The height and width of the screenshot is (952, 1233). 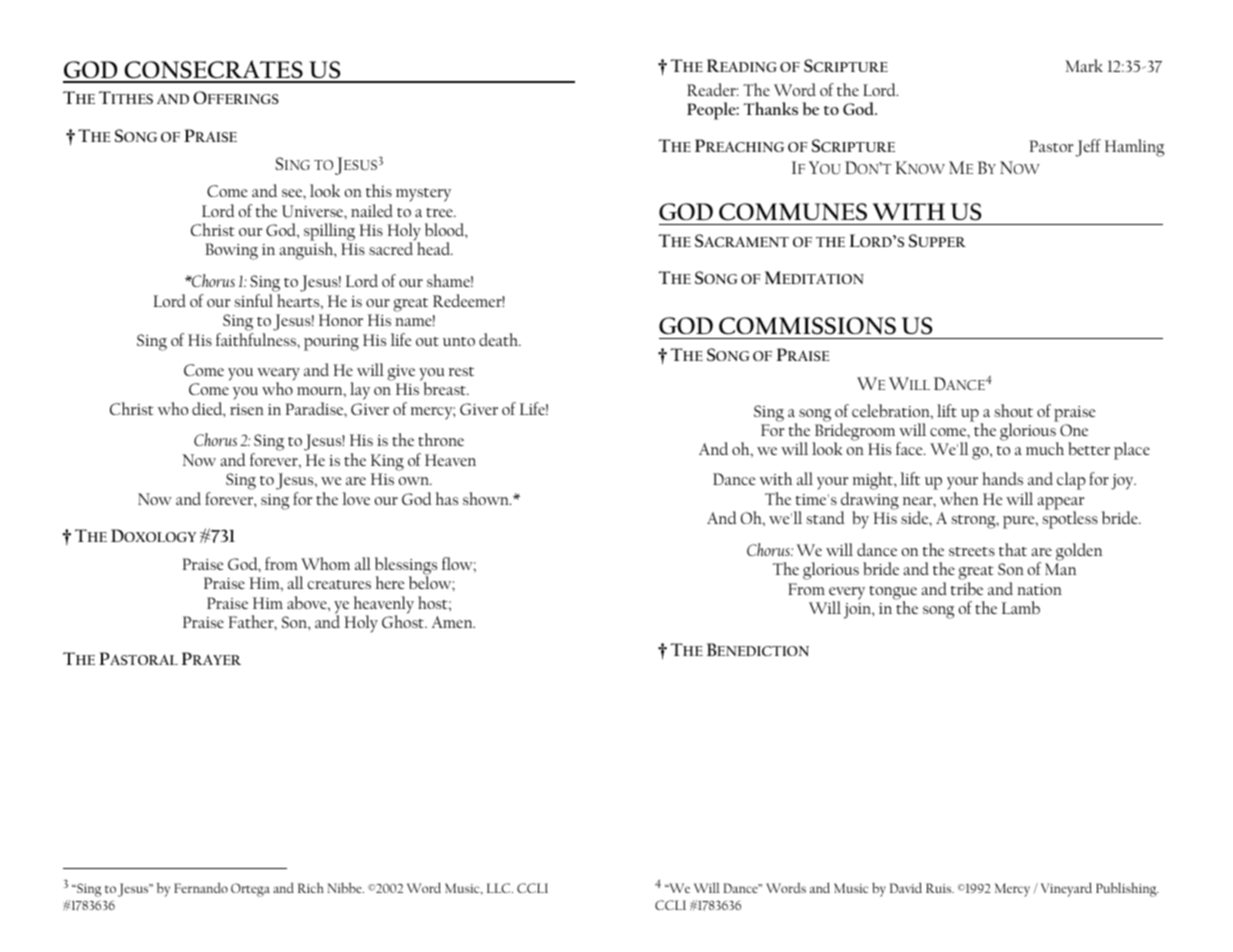 I want to click on stand, so click(x=825, y=517).
